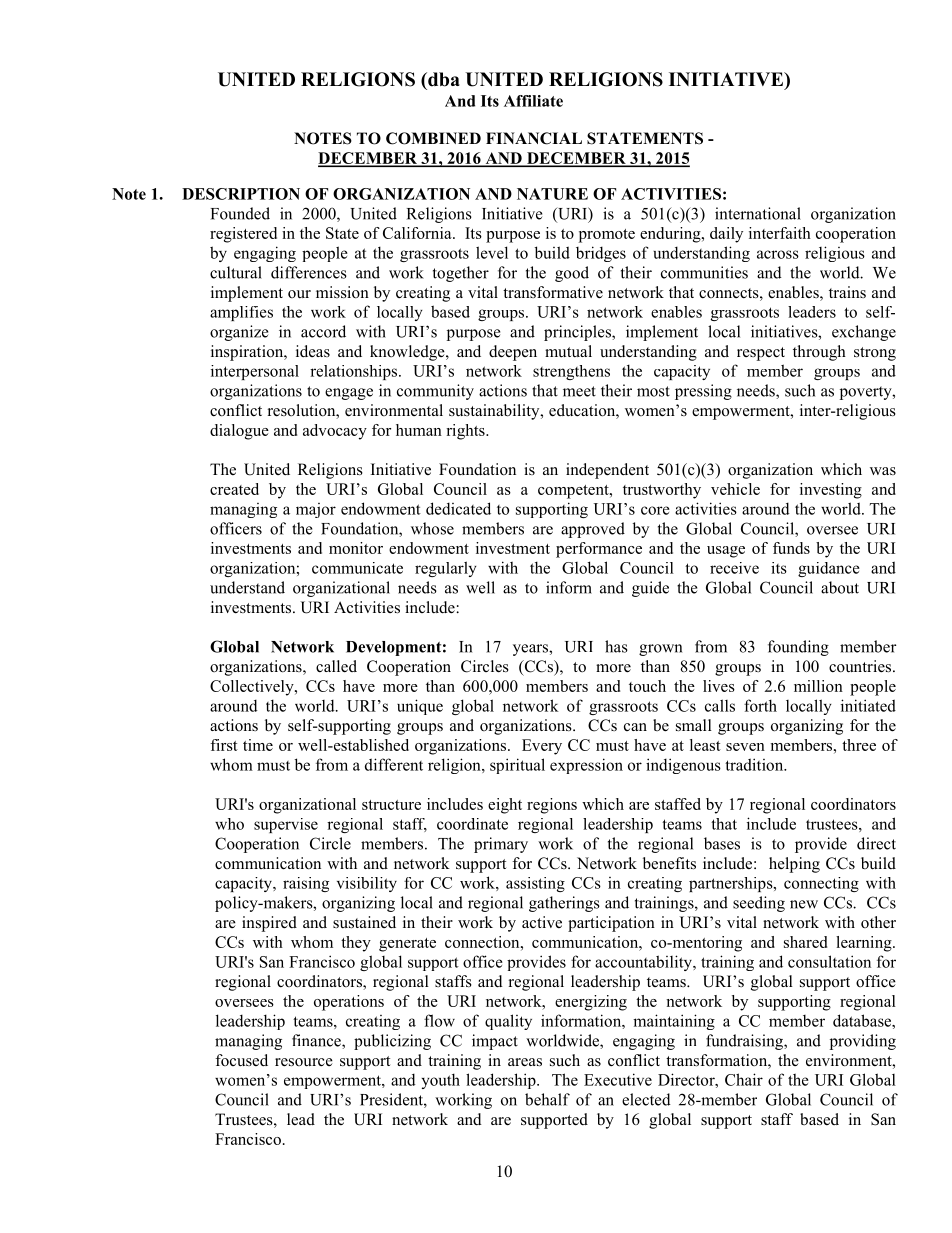 The width and height of the image is (952, 1233). What do you see at coordinates (568, 351) in the image?
I see `mutual` at bounding box center [568, 351].
